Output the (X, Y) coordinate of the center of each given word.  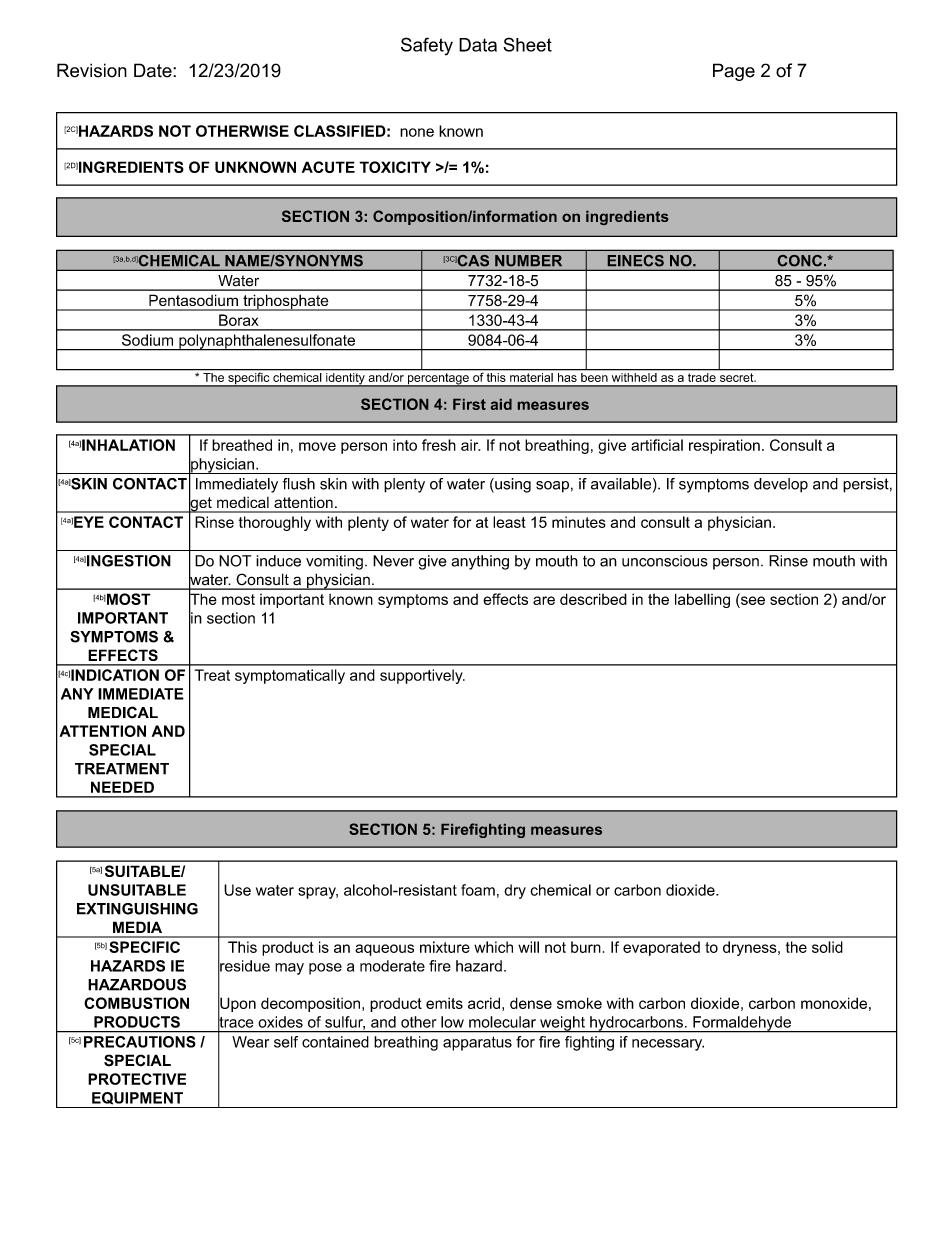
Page (734, 72)
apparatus (477, 1043)
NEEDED (122, 787)
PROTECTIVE (137, 1079)
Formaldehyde (742, 1024)
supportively (422, 676)
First (469, 404)
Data (478, 45)
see (752, 599)
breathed (242, 445)
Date (154, 70)
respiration (724, 446)
